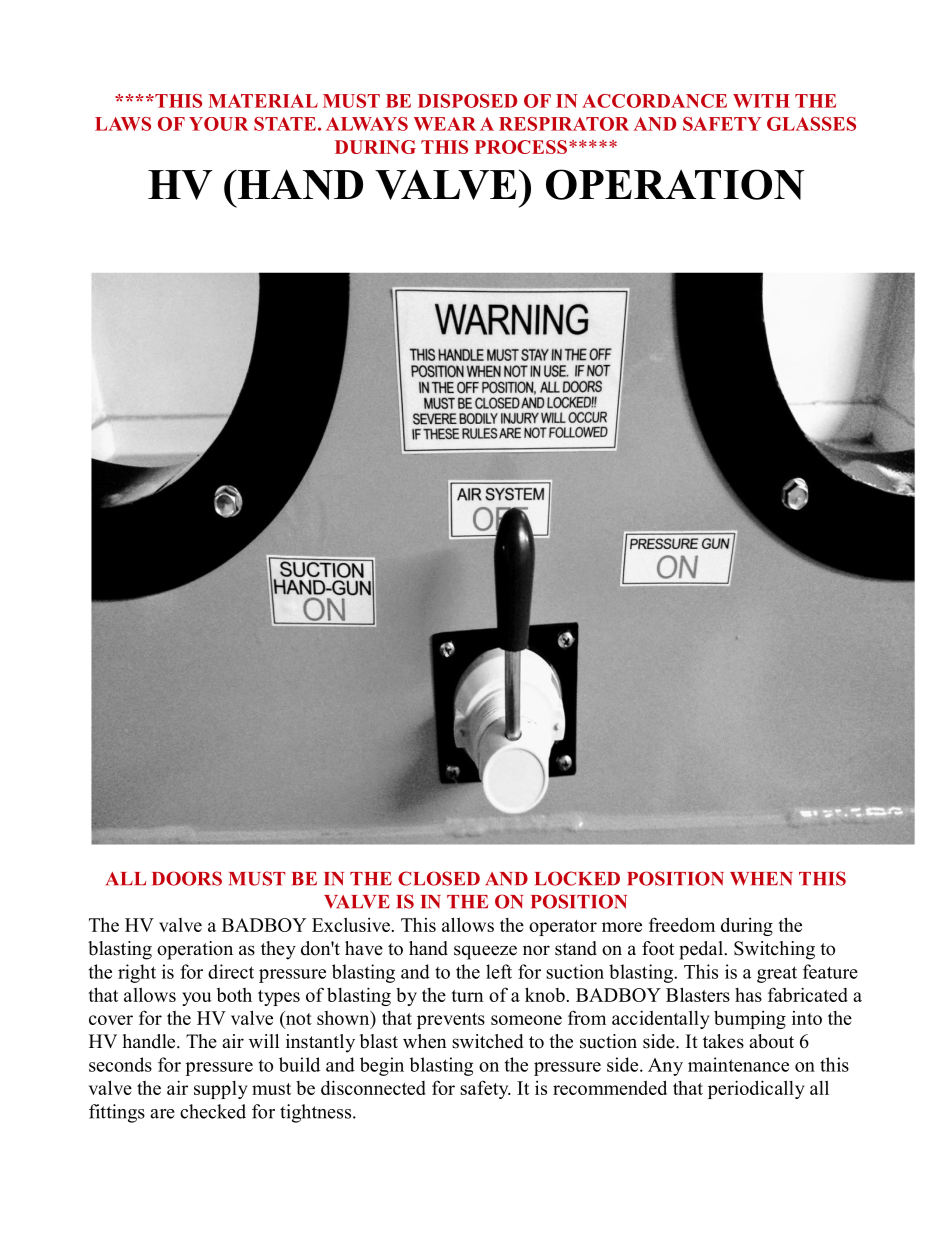 The width and height of the screenshot is (952, 1233). What do you see at coordinates (221, 1090) in the screenshot?
I see `supply` at bounding box center [221, 1090].
